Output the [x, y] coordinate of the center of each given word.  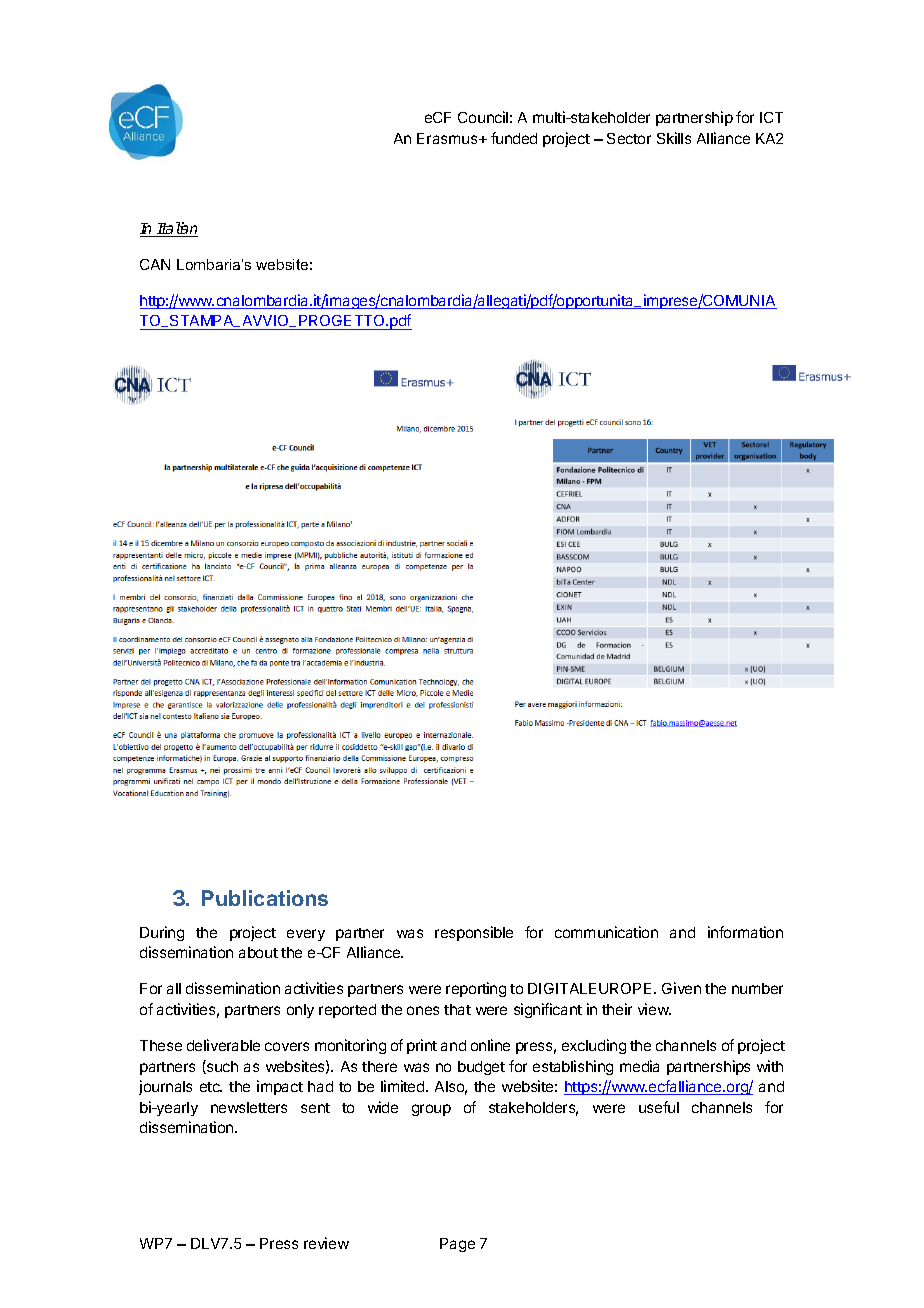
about [258, 952]
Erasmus [448, 138]
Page [457, 1245]
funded [514, 138]
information [745, 932]
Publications [265, 898]
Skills [674, 138]
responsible [474, 933]
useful [659, 1107]
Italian [177, 229]
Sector [629, 138]
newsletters [249, 1107]
